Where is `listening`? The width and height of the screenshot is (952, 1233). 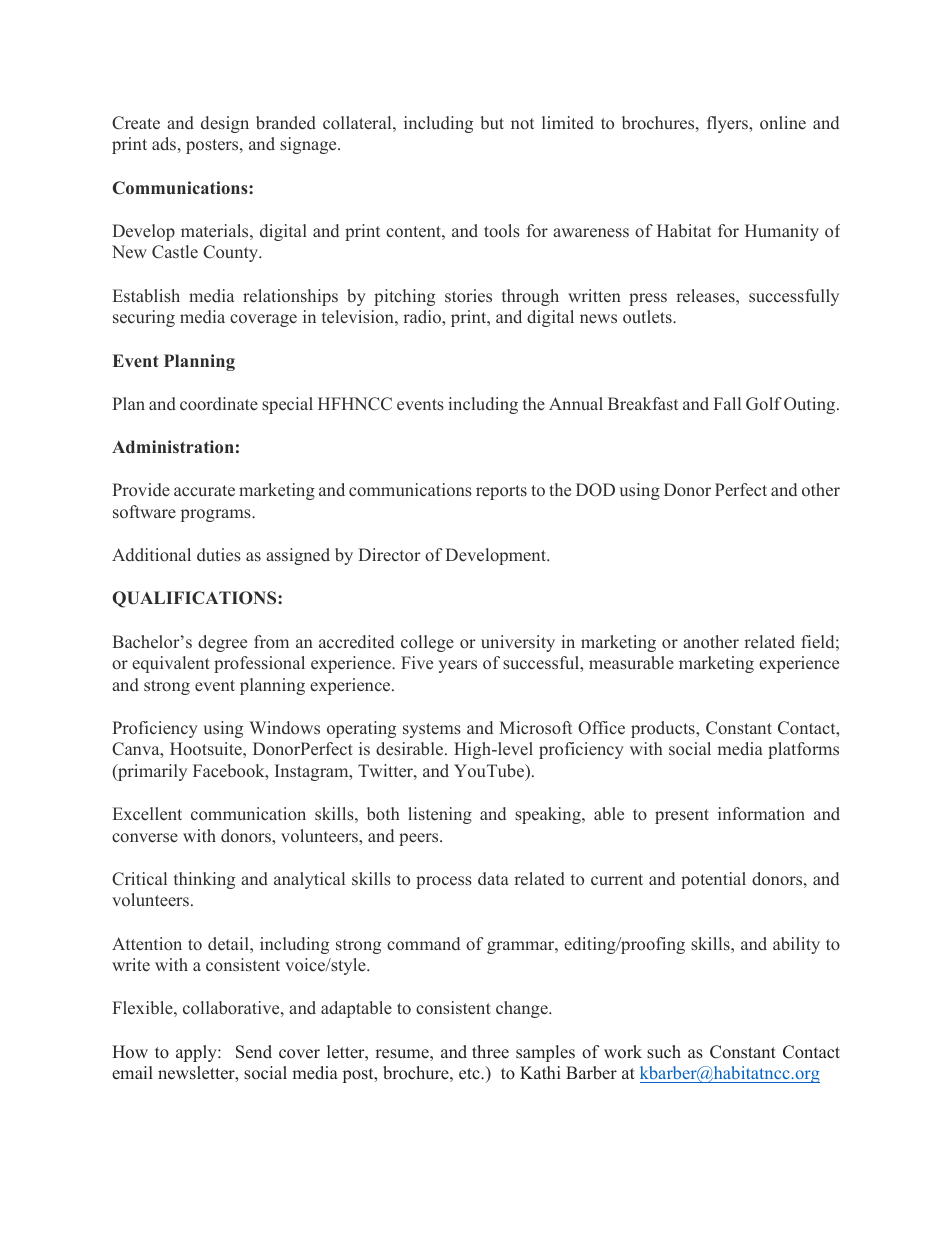 listening is located at coordinates (440, 815).
